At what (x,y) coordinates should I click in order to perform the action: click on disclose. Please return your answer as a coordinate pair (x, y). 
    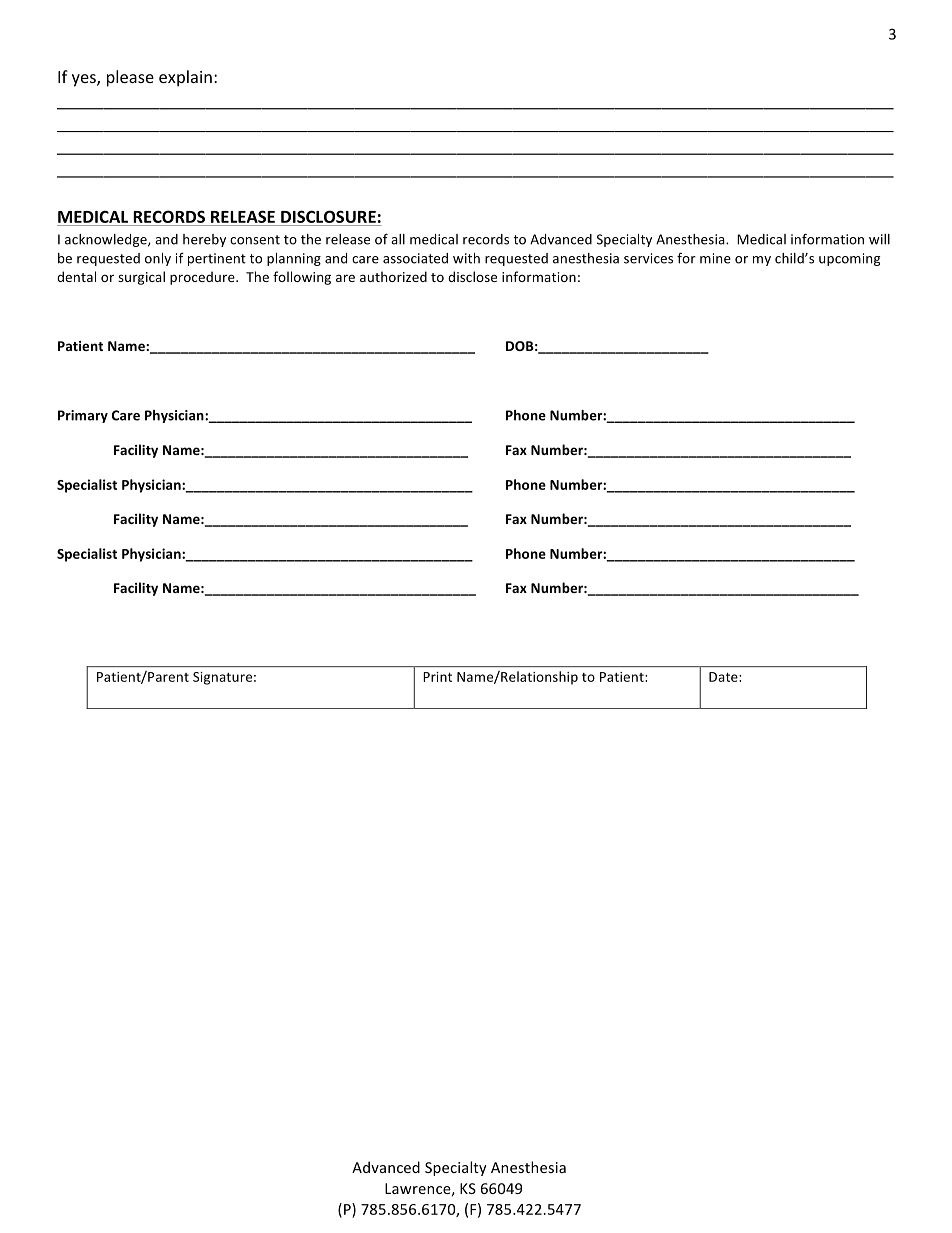
    Looking at the image, I should click on (472, 276).
